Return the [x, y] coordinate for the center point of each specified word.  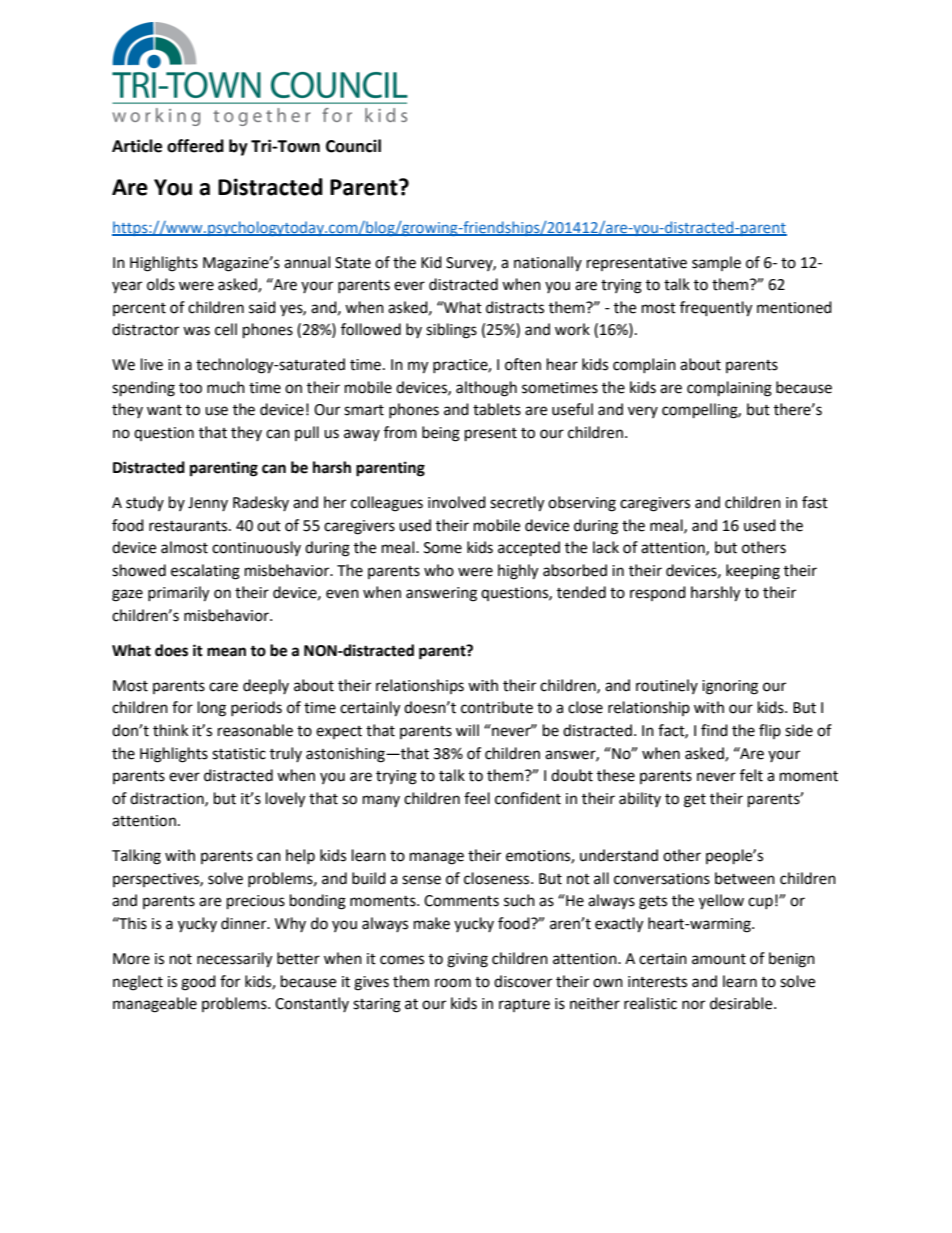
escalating [205, 572]
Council [353, 146]
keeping [753, 572]
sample [716, 263]
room [453, 983]
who [439, 570]
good [198, 983]
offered [195, 146]
